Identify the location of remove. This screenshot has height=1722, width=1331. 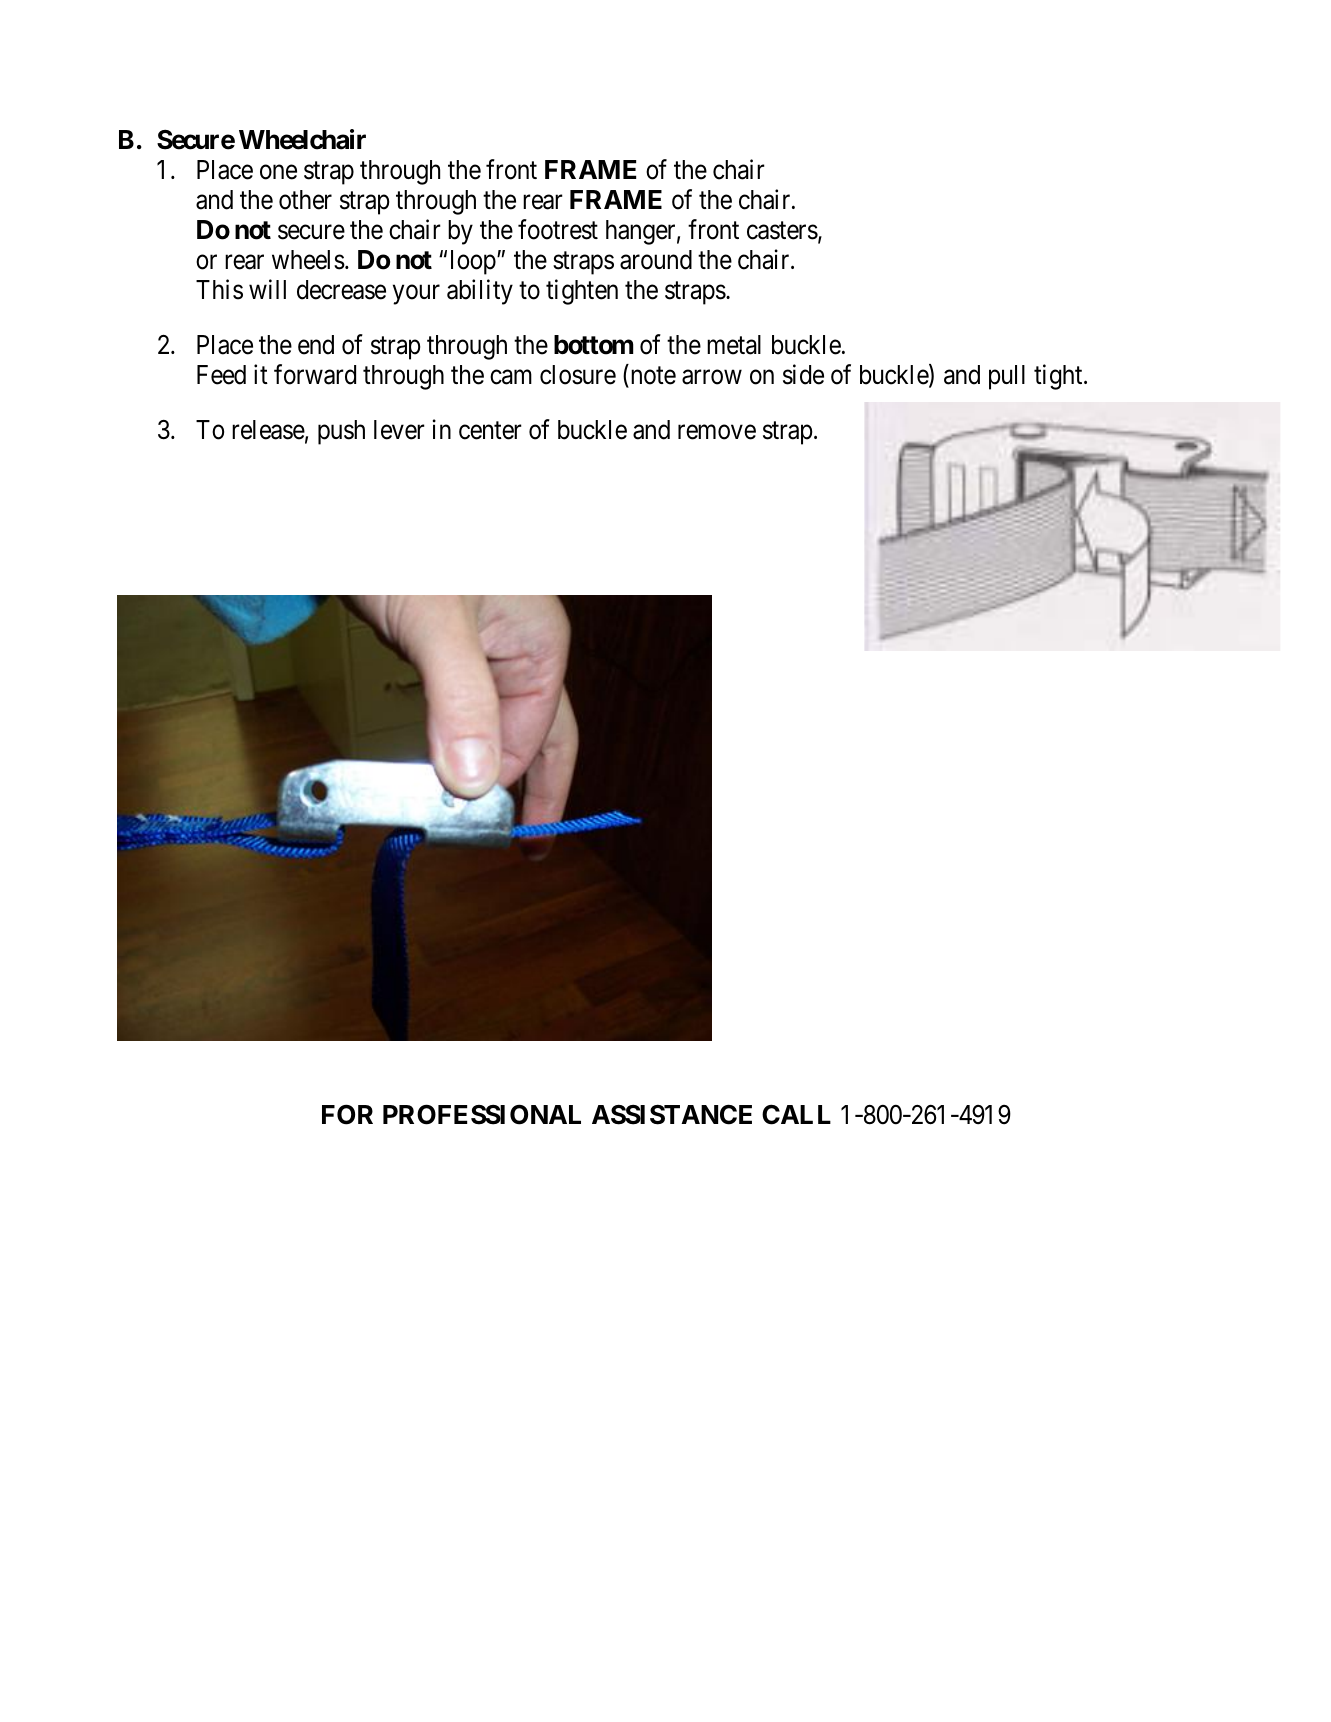
(717, 432).
